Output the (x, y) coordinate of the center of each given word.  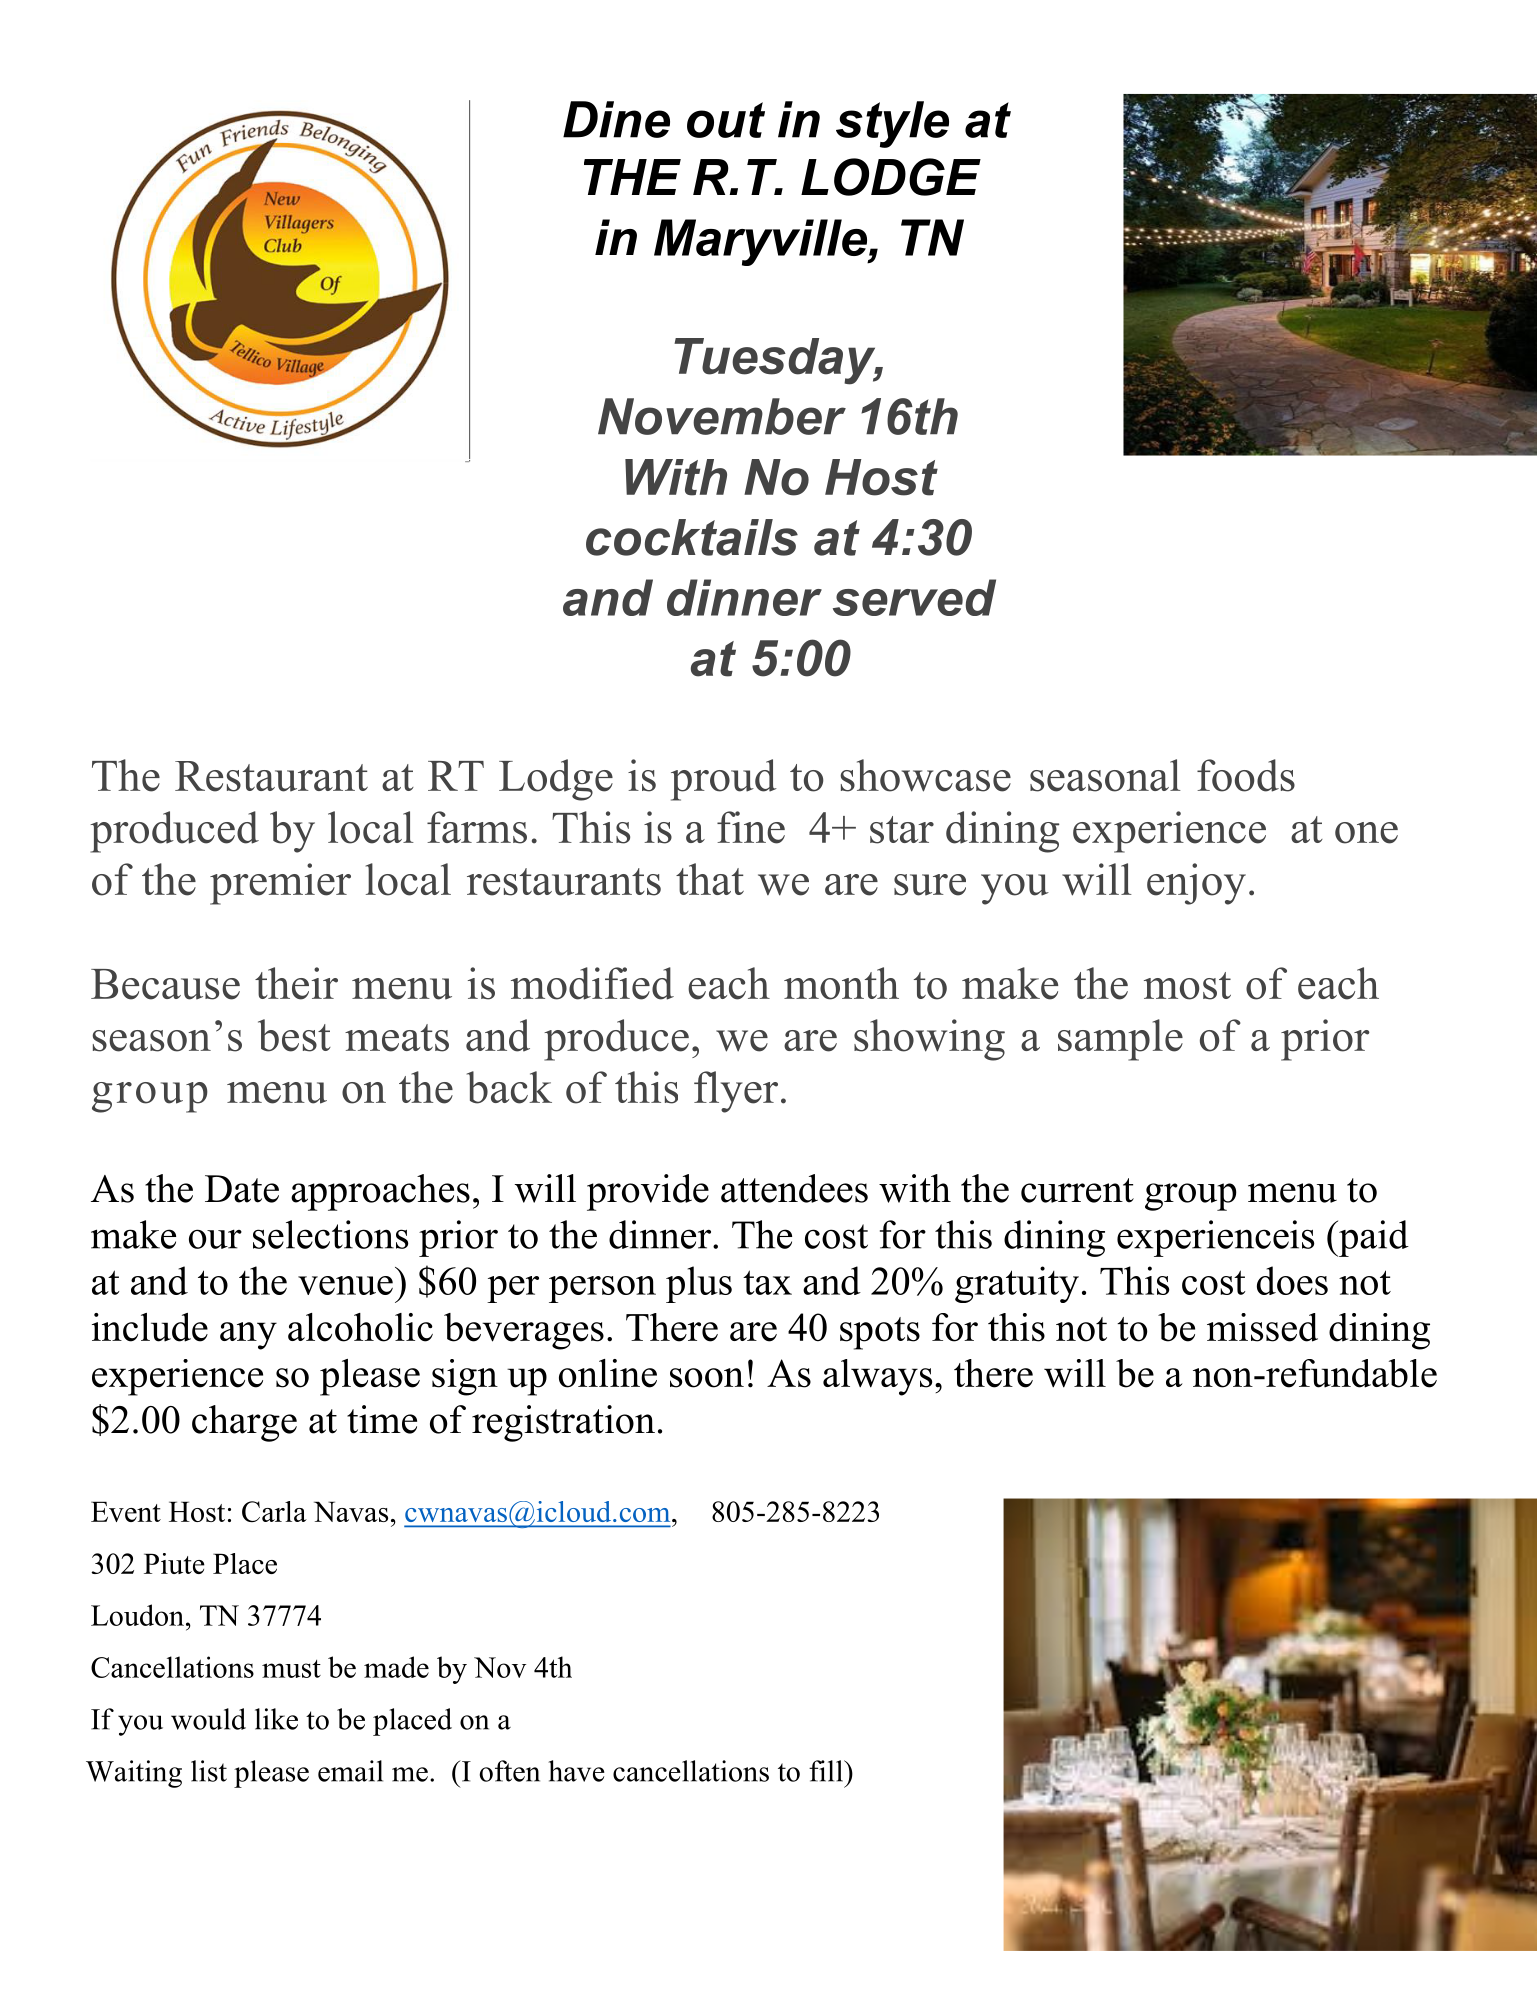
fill (827, 1771)
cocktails (692, 537)
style (892, 124)
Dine (616, 119)
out (726, 120)
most (1187, 986)
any (248, 1336)
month (841, 983)
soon (707, 1378)
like (276, 1719)
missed (1262, 1327)
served (914, 597)
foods (1246, 775)
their (296, 983)
